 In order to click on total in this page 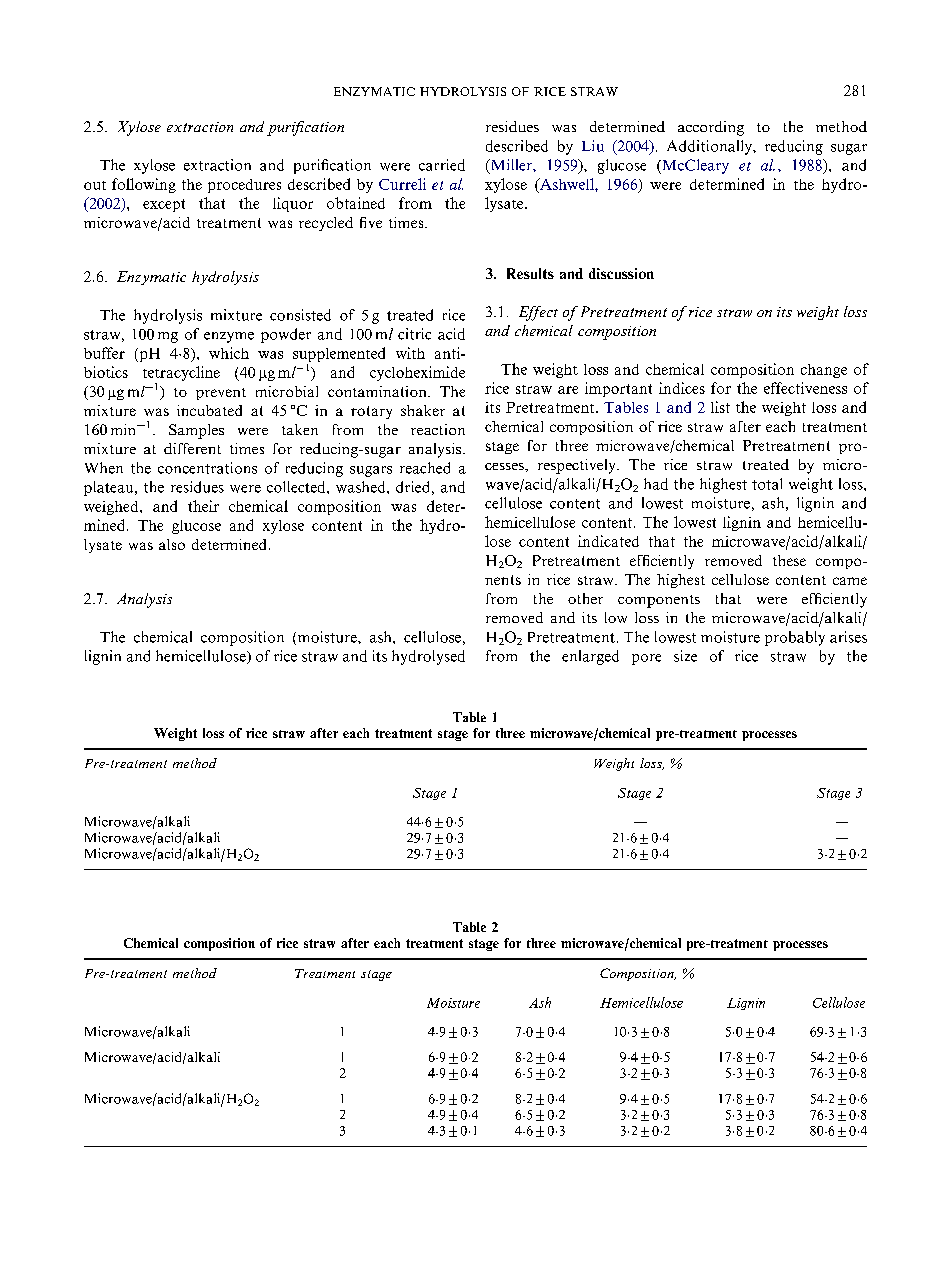, I will do `click(767, 484)`.
